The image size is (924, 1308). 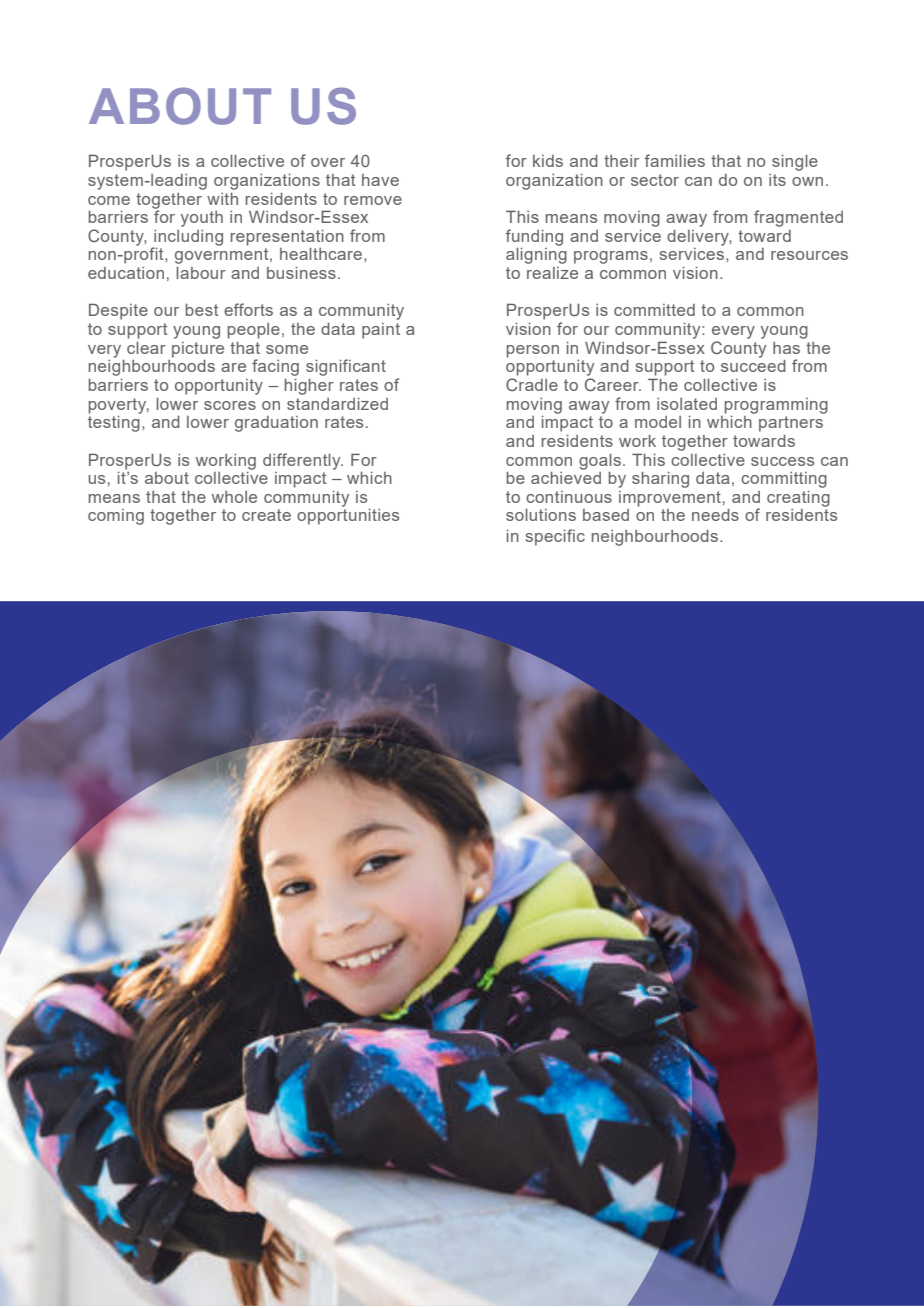 What do you see at coordinates (303, 461) in the page?
I see `differently` at bounding box center [303, 461].
